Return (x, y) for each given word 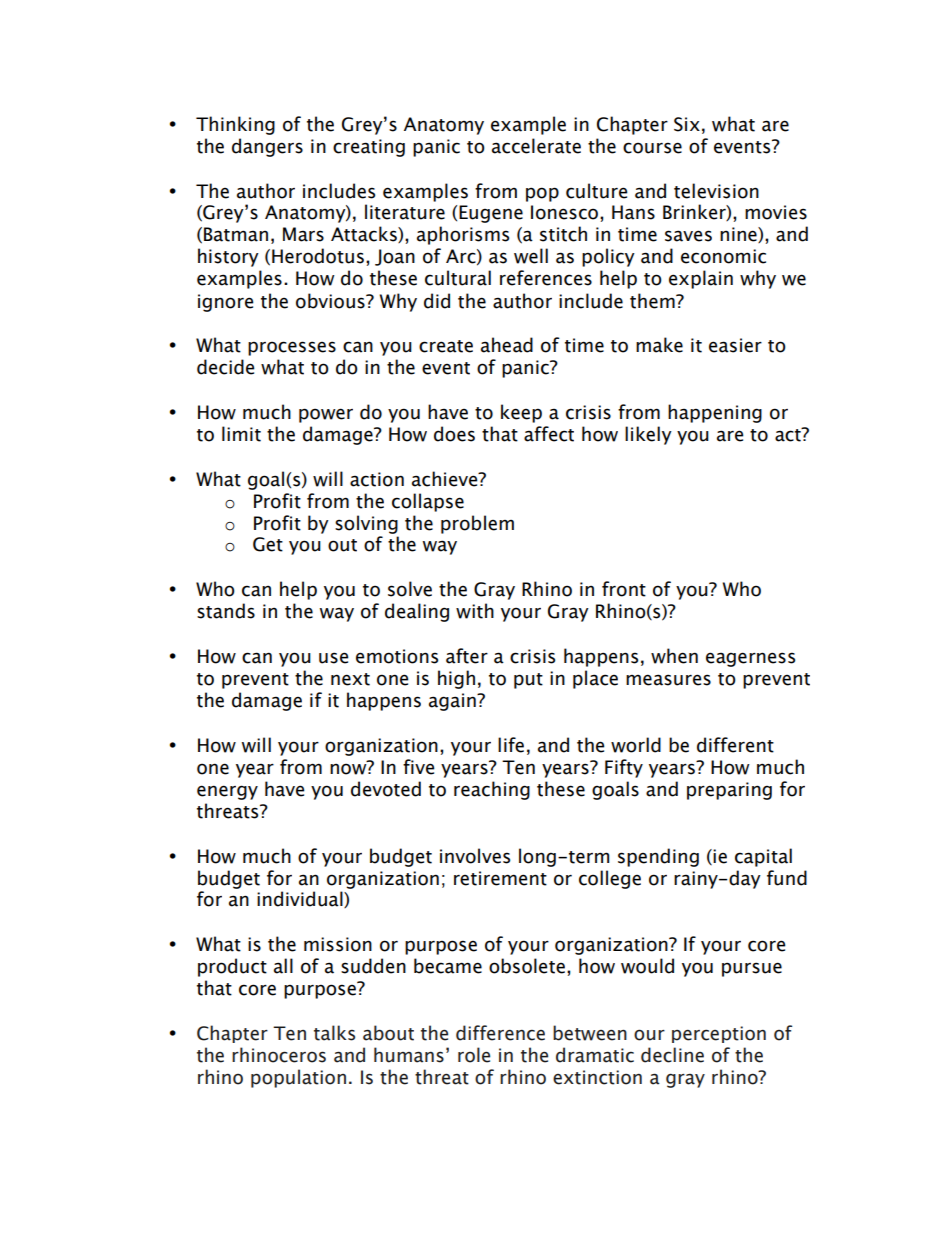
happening (715, 413)
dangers (267, 147)
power (326, 415)
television (716, 191)
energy (227, 792)
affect (549, 434)
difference (500, 1033)
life (511, 745)
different (735, 745)
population (298, 1078)
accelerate (536, 146)
